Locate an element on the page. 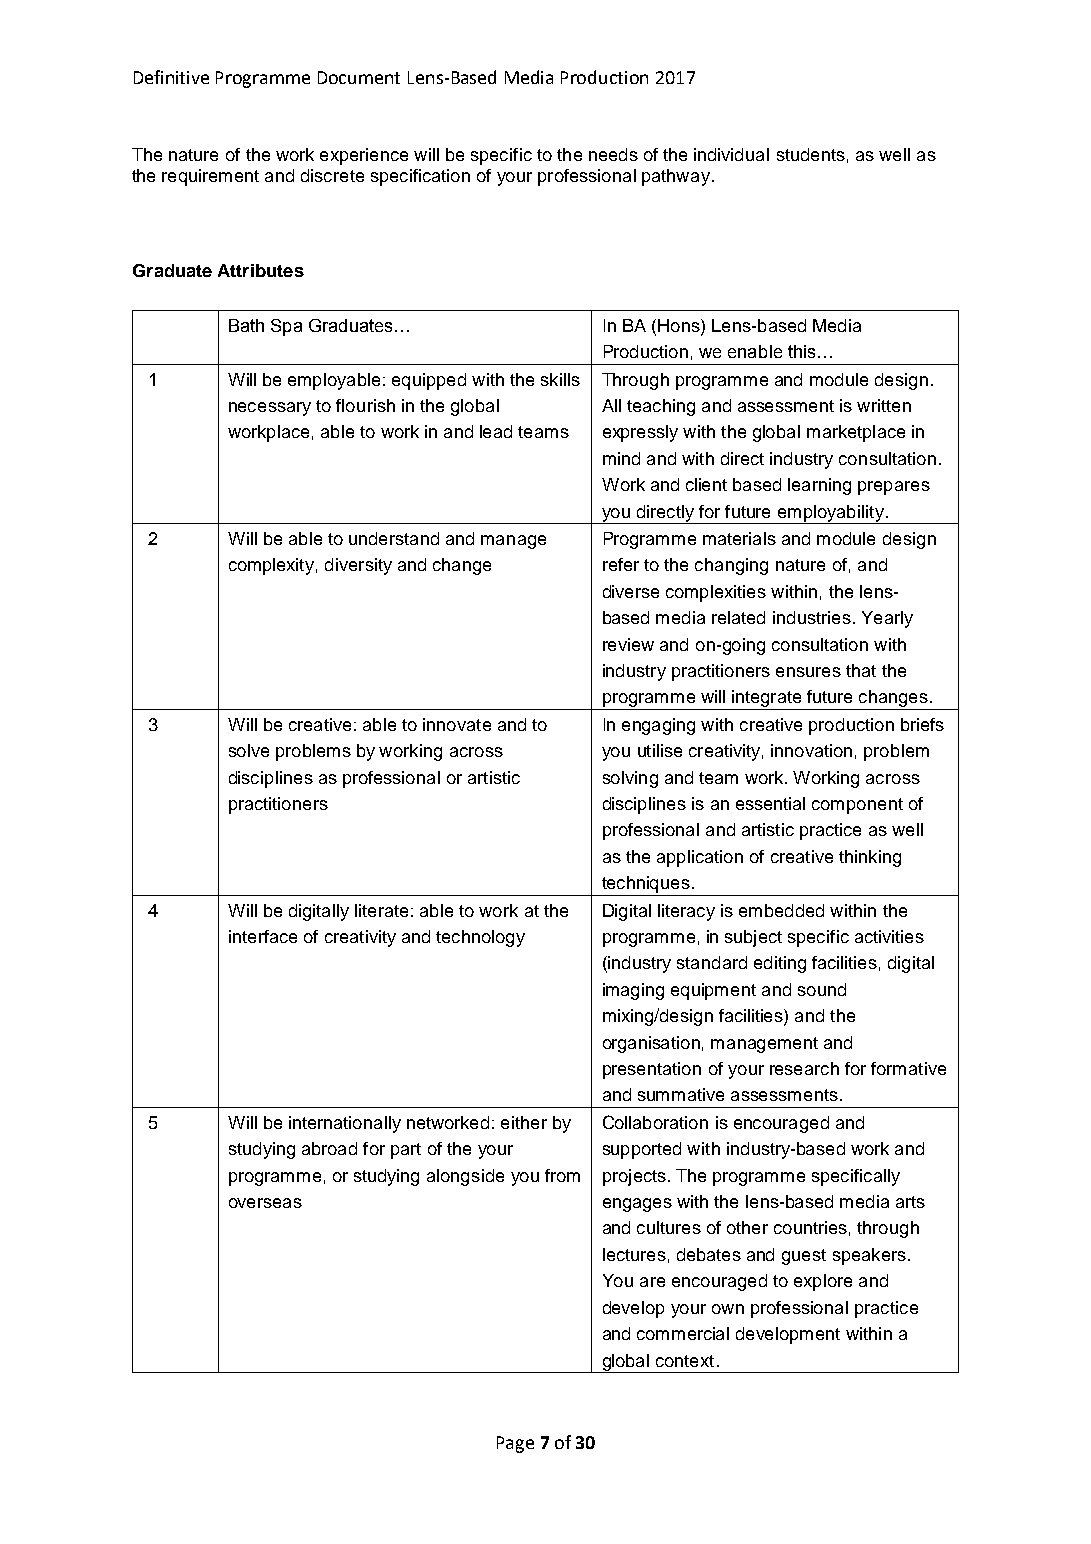 This document has height=1544, width=1091. Page is located at coordinates (515, 1444).
